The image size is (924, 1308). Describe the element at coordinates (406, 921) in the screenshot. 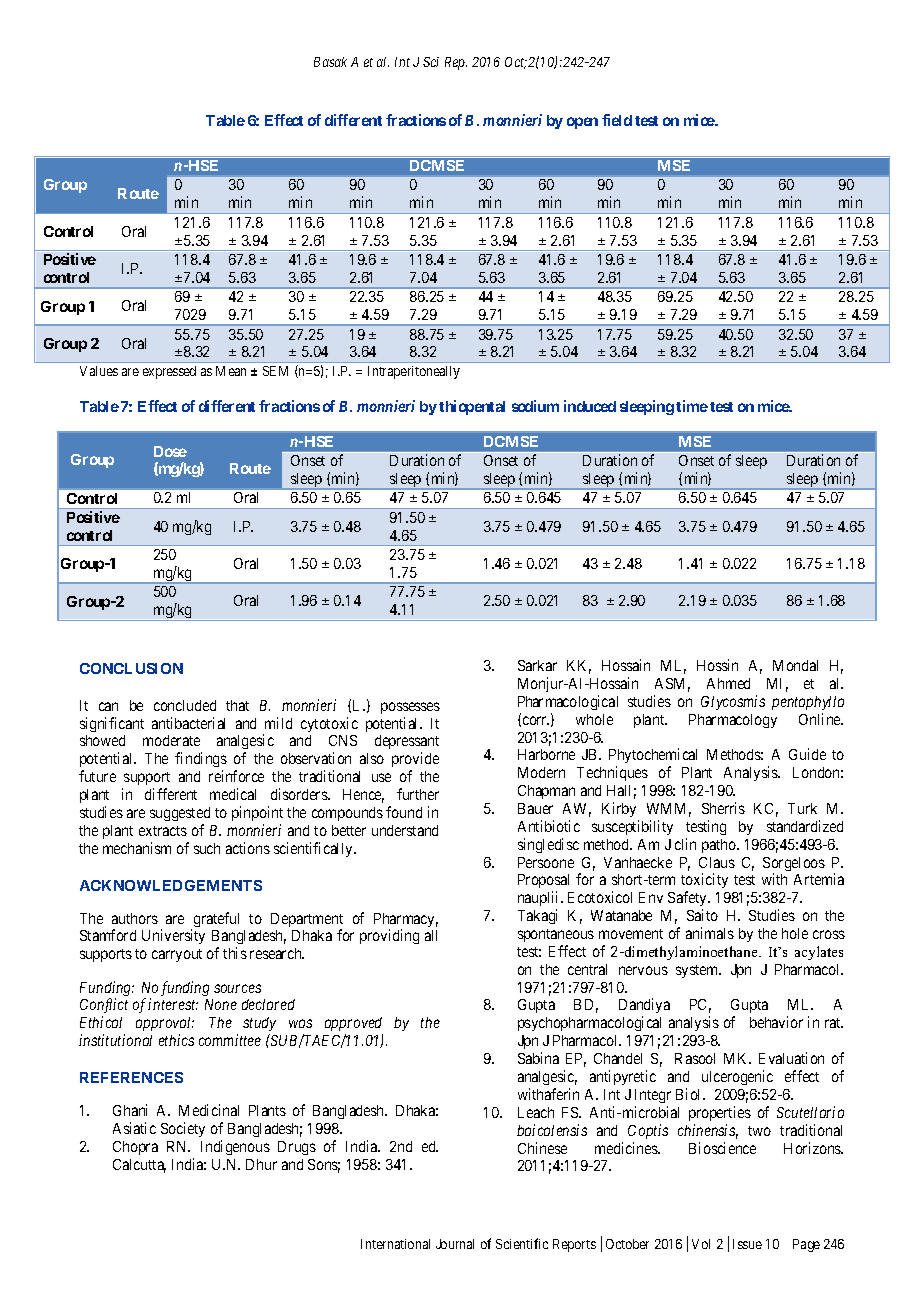

I see `Pharmacy` at that location.
